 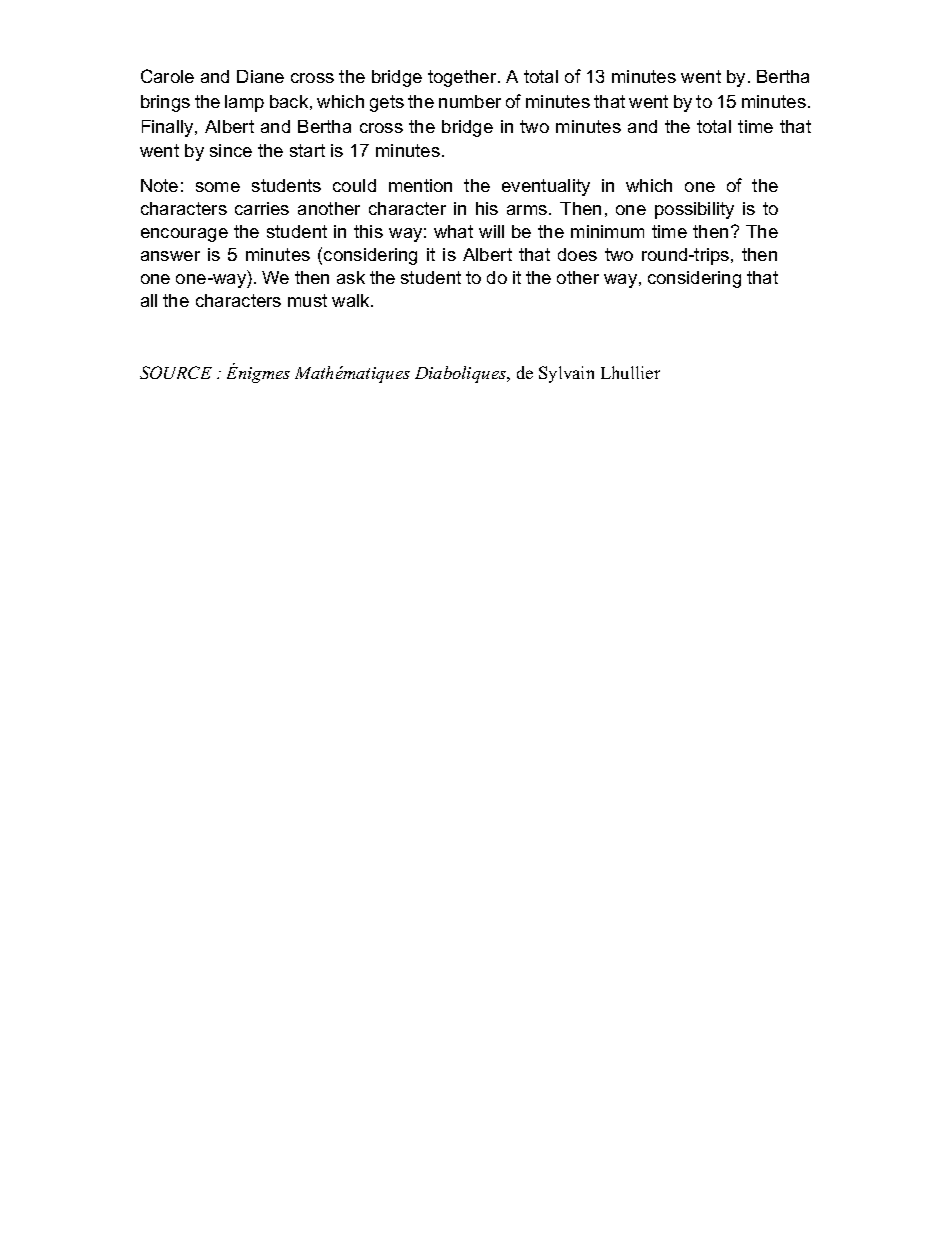 I want to click on minimum, so click(x=607, y=231).
